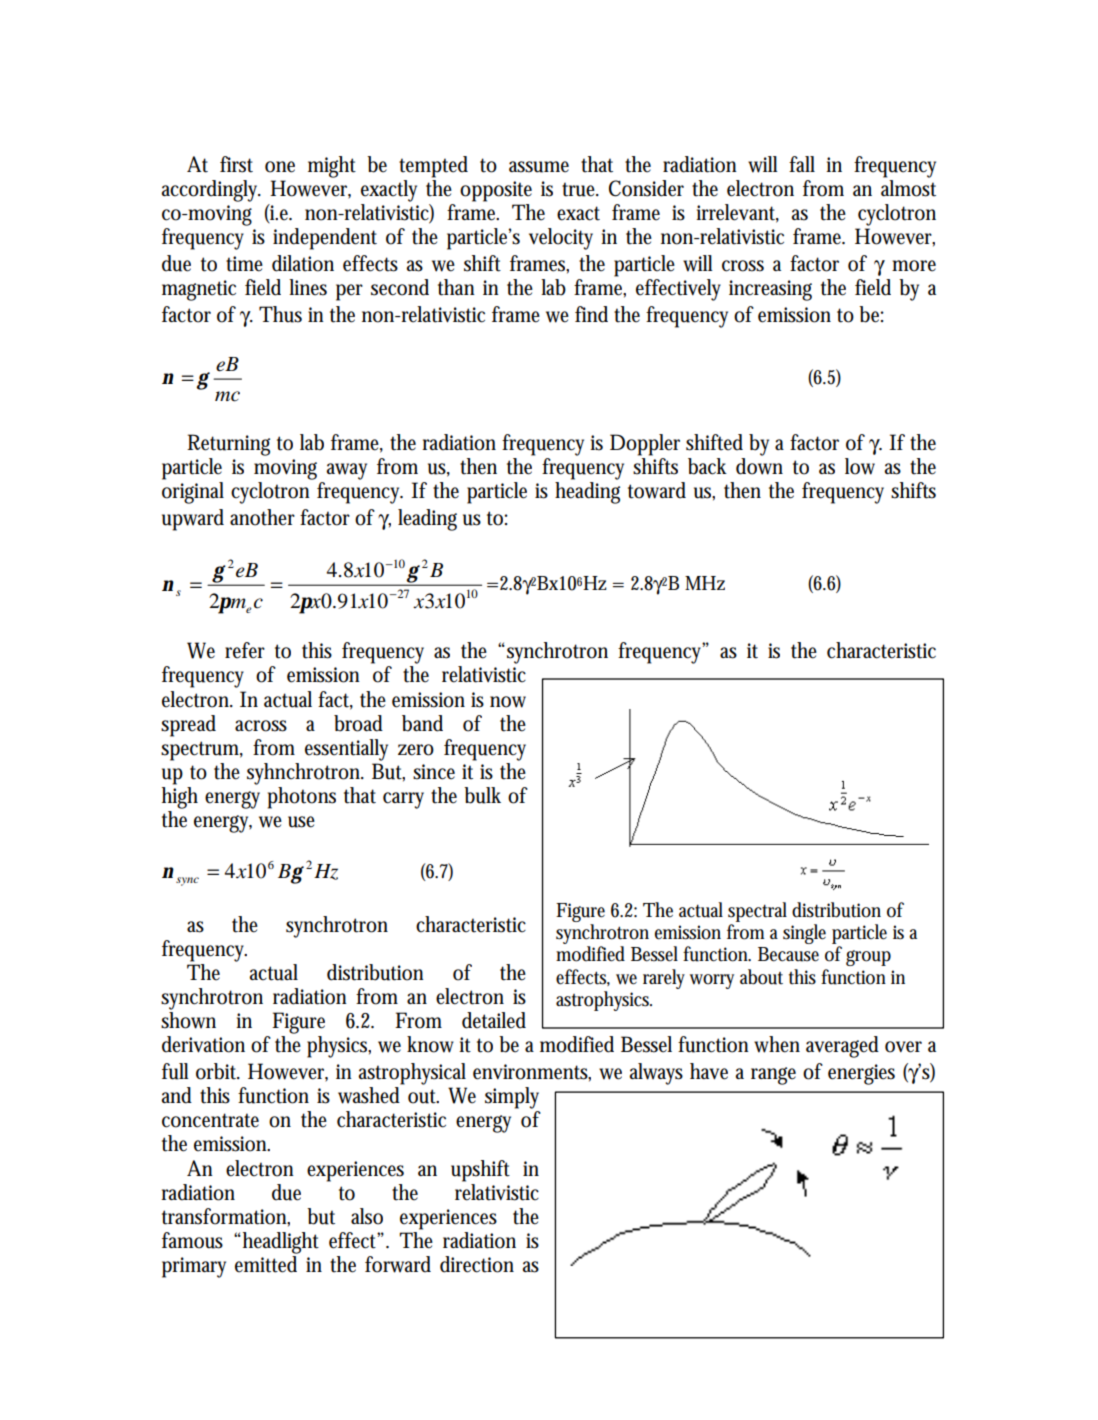 This screenshot has width=1098, height=1420. I want to click on direction, so click(477, 1264).
